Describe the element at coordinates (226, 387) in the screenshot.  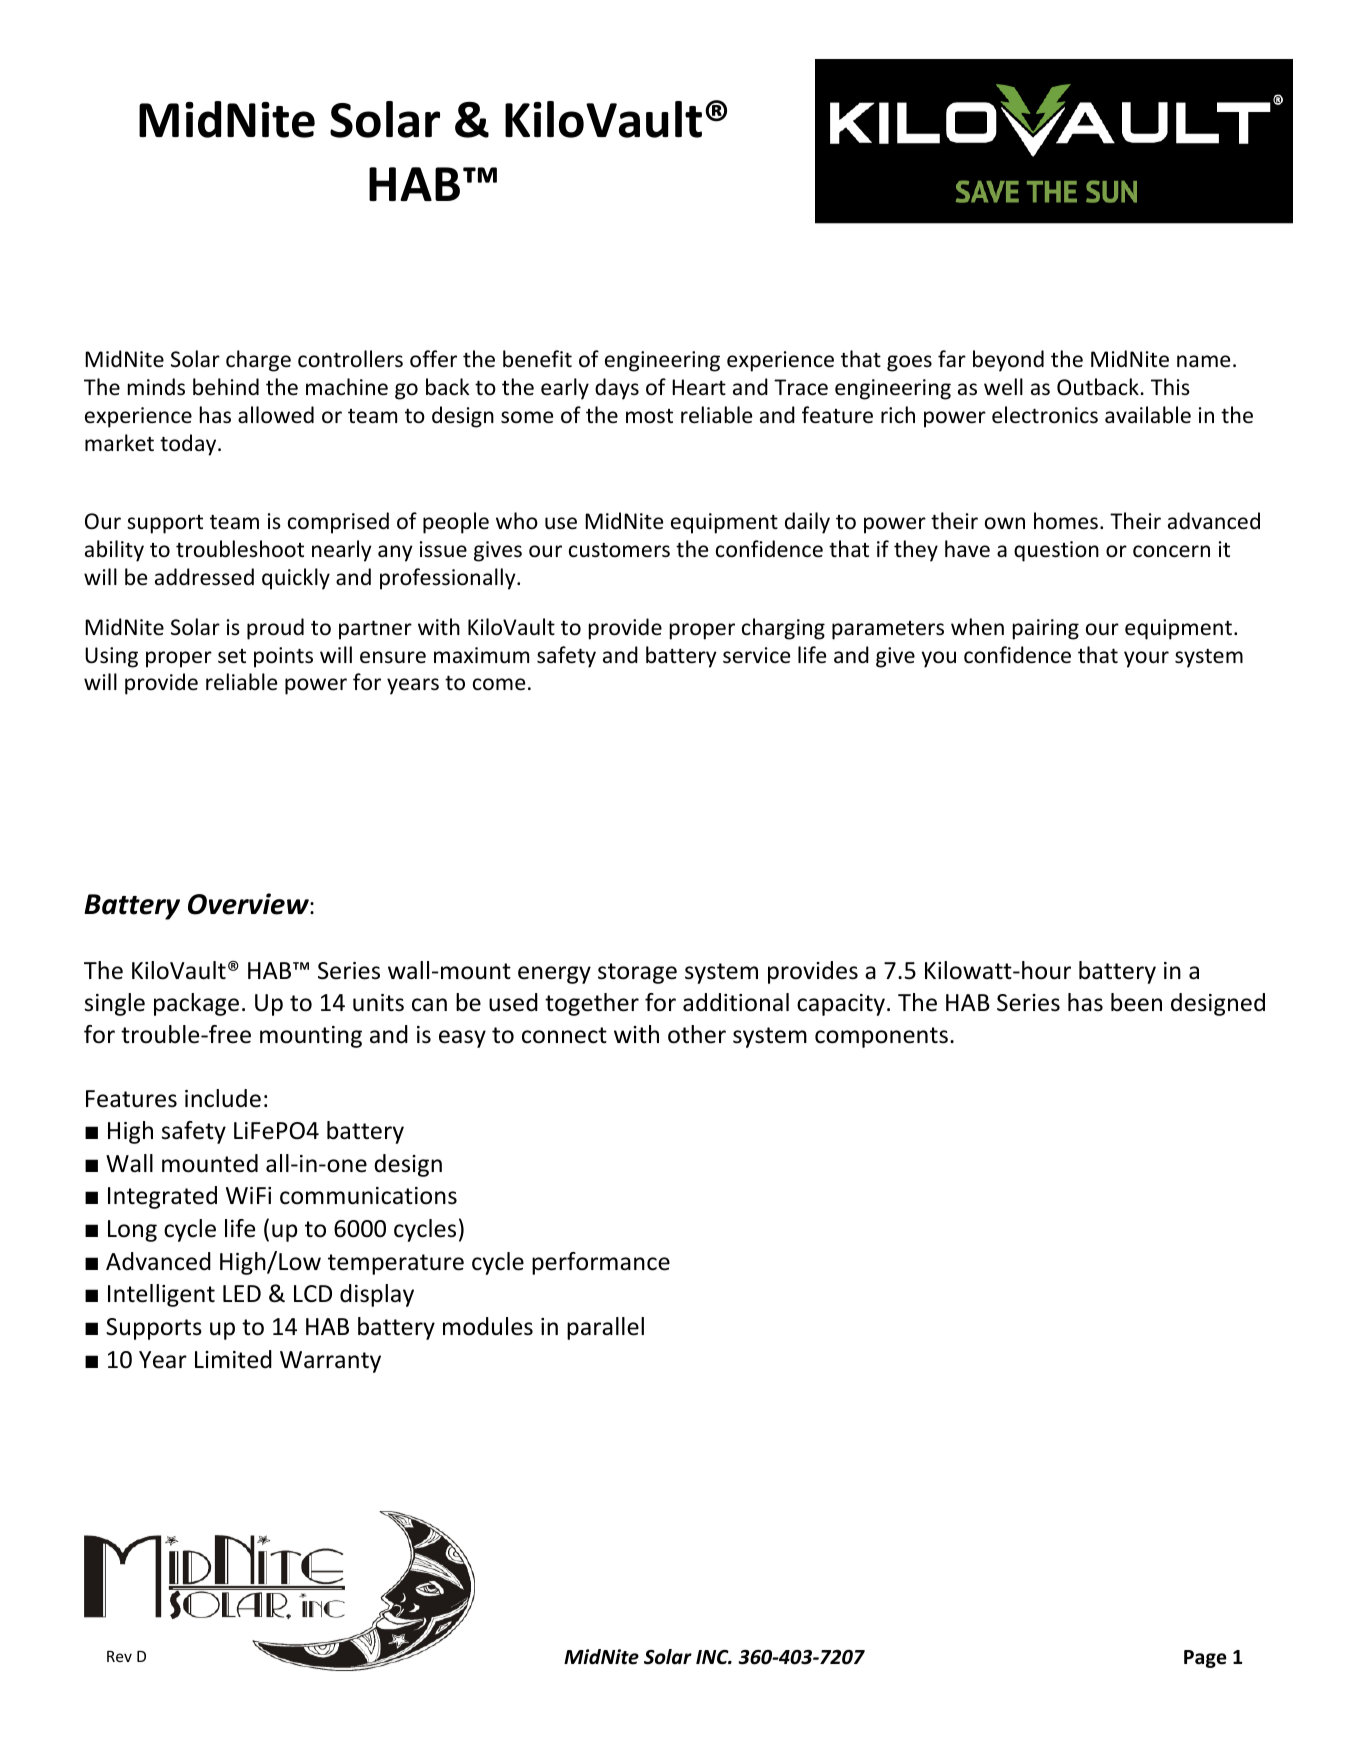
I see `behind` at that location.
